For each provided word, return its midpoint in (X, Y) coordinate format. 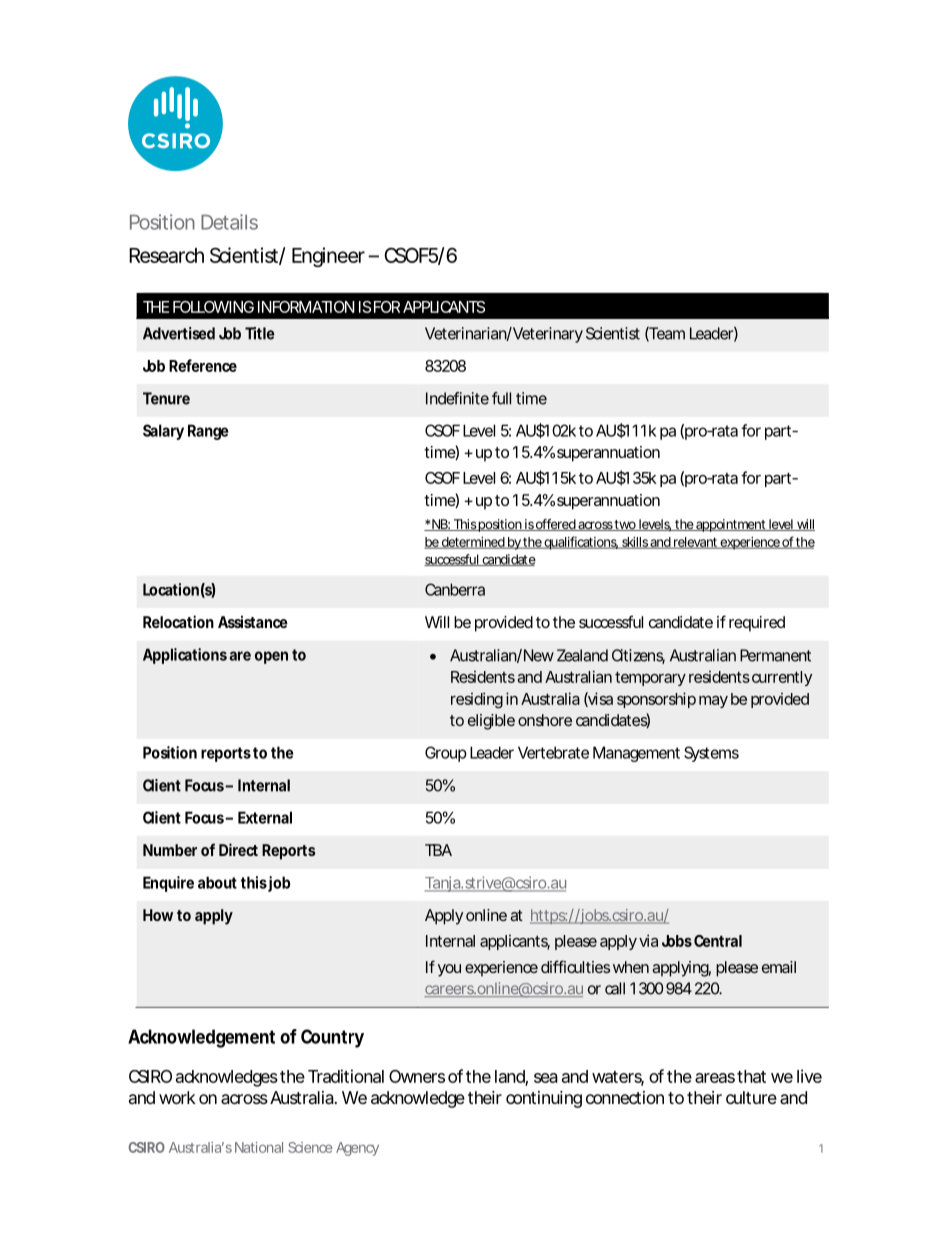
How (158, 915)
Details (229, 222)
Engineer (328, 257)
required (757, 624)
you (449, 970)
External (265, 817)
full (501, 398)
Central (718, 941)
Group (446, 754)
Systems (711, 754)
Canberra (455, 589)
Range (208, 432)
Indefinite (457, 398)
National (259, 1147)
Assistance (253, 621)
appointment (731, 525)
